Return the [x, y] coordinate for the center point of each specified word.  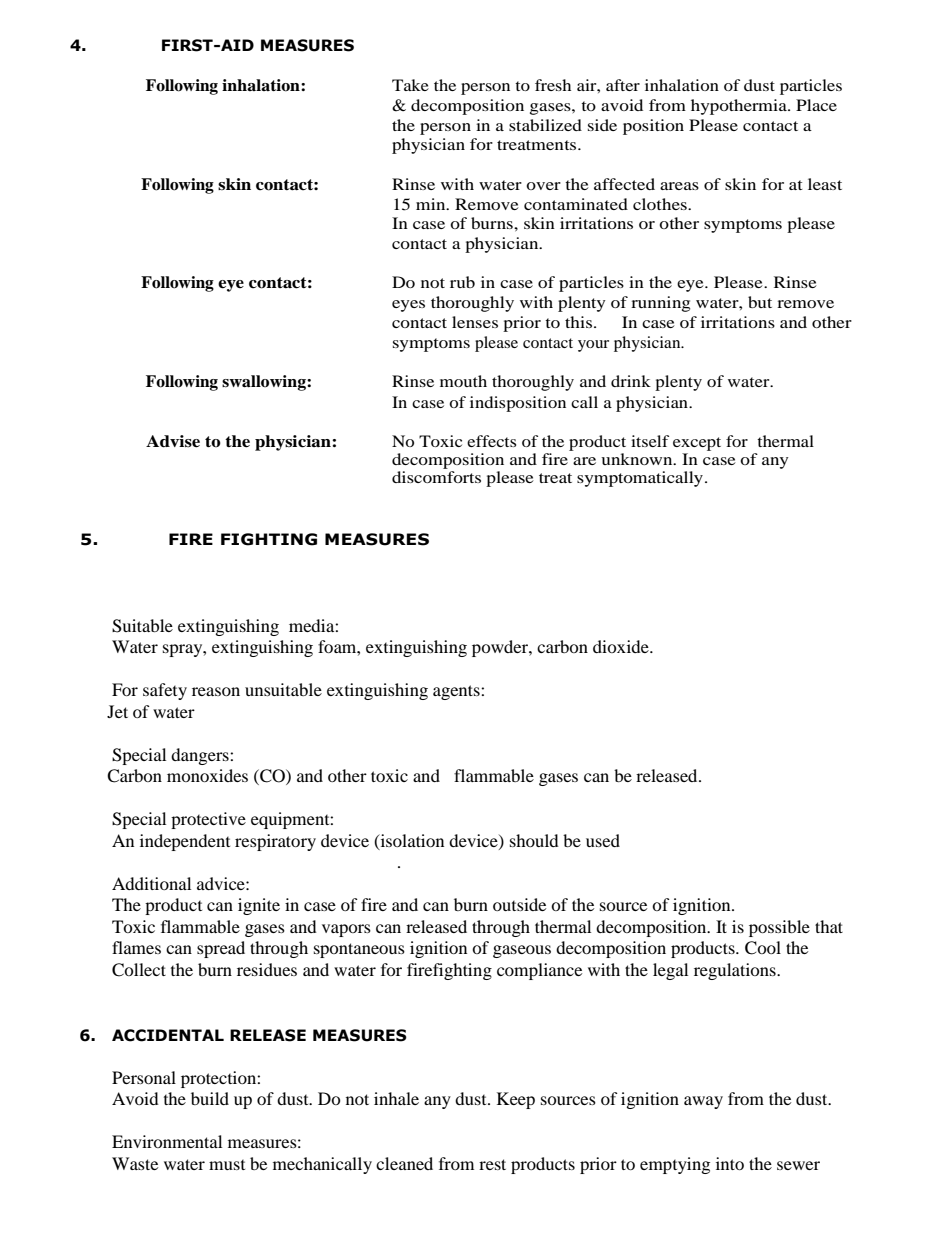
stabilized [545, 125]
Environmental [167, 1141]
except [697, 444]
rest [492, 1164]
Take [410, 85]
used [603, 840]
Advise [173, 441]
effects [491, 441]
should [534, 840]
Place [816, 105]
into [730, 1163]
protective [208, 820]
